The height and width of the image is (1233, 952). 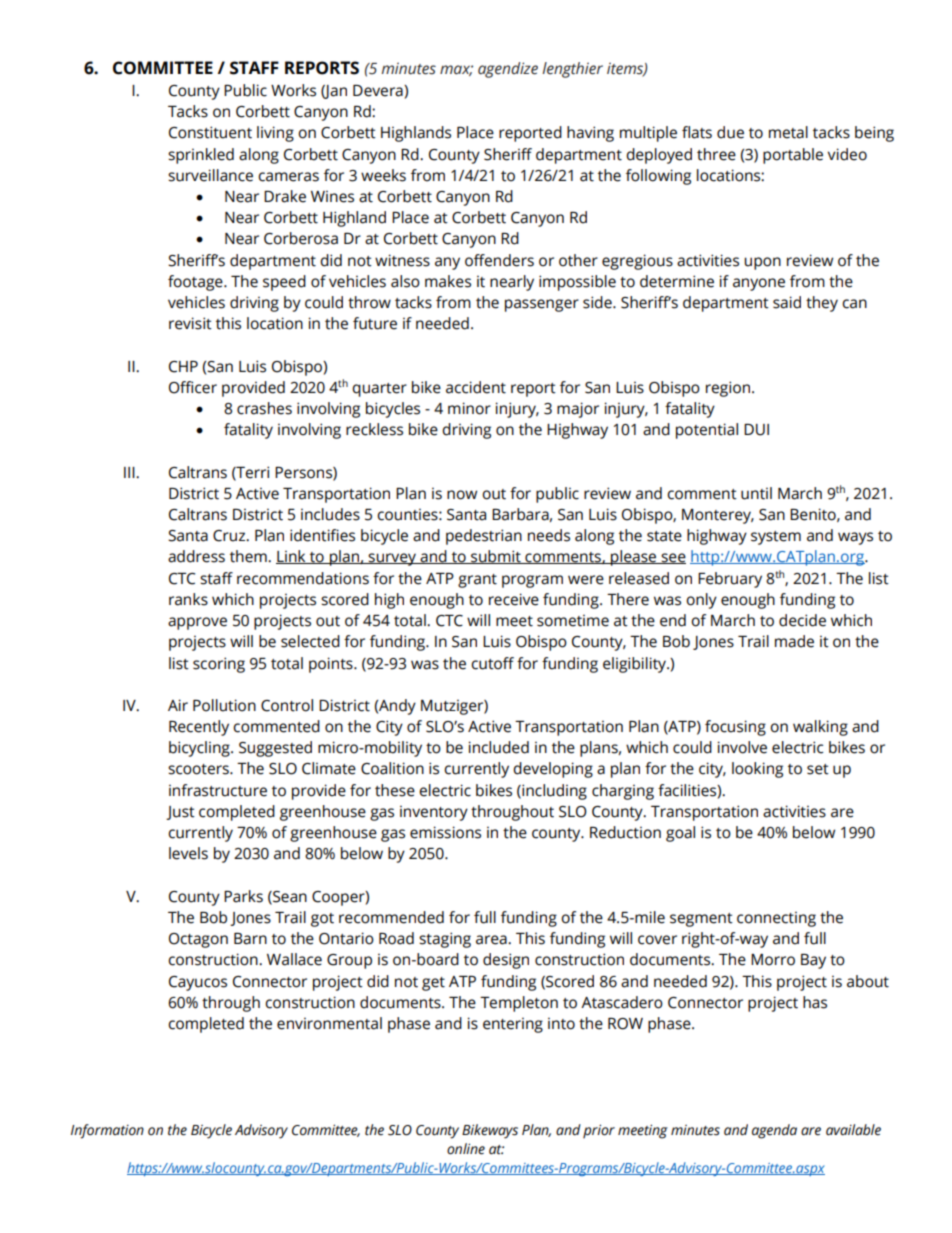 What do you see at coordinates (572, 70) in the image?
I see `lengthier` at bounding box center [572, 70].
